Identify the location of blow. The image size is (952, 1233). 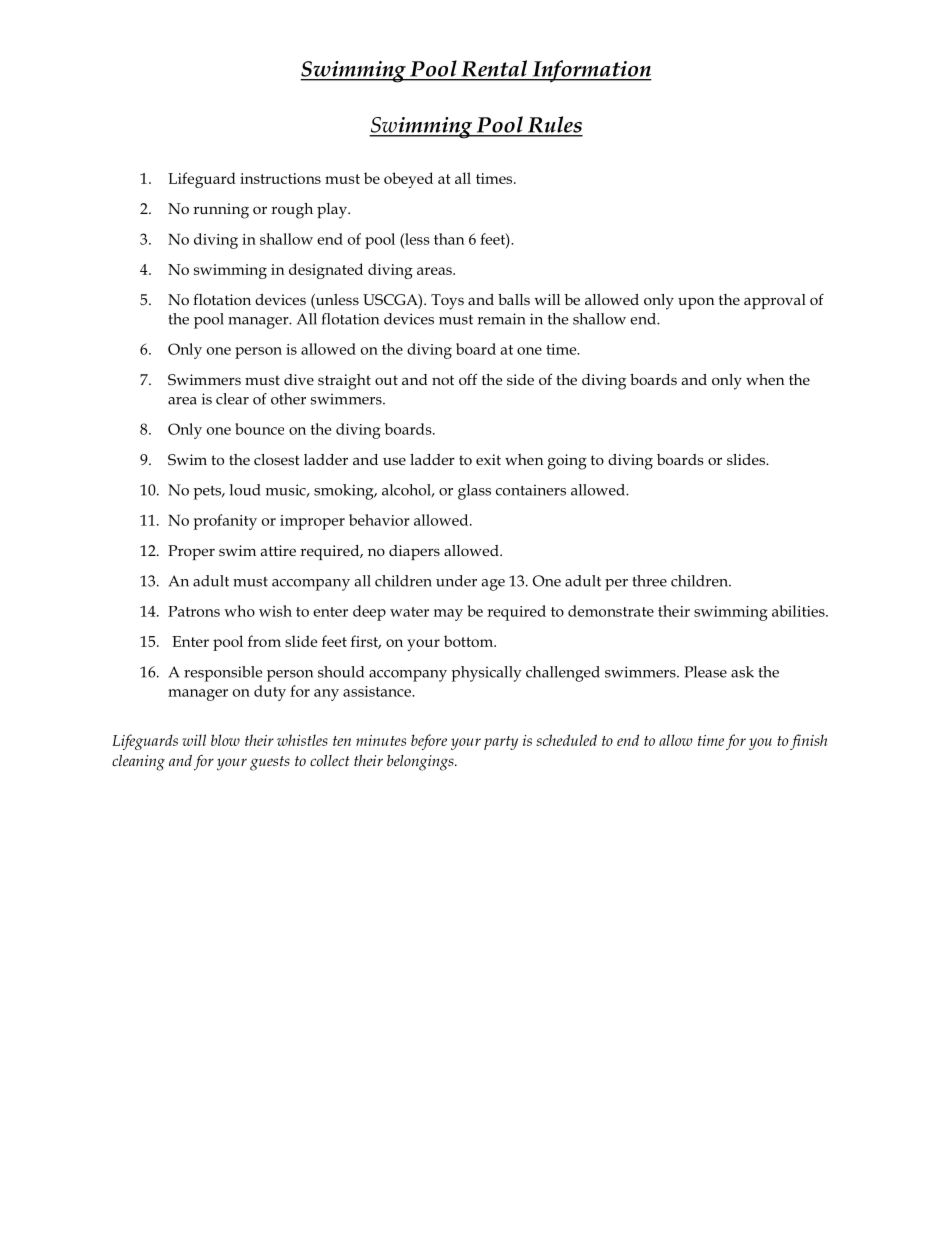
(225, 740).
